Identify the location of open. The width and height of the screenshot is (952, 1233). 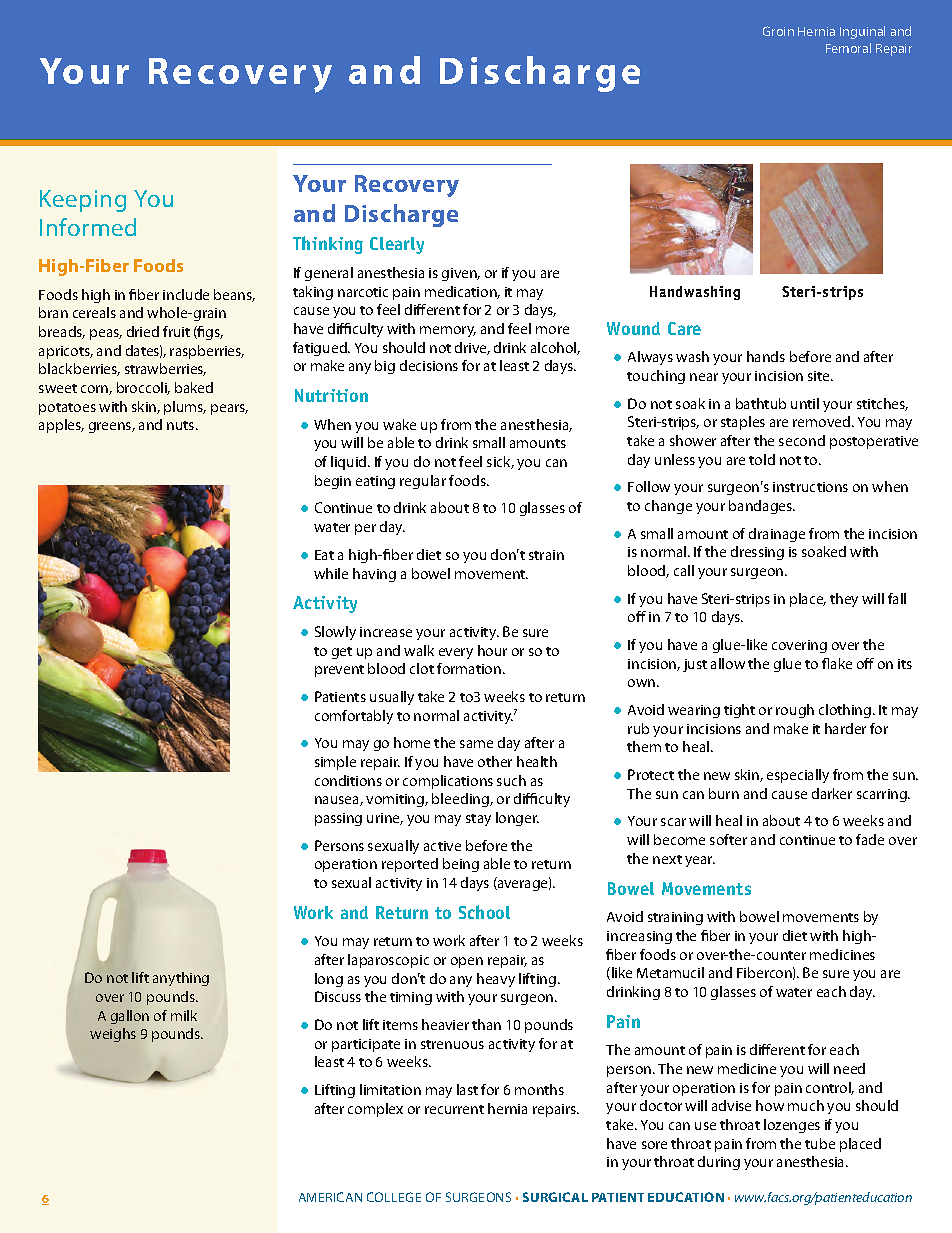
(467, 962).
